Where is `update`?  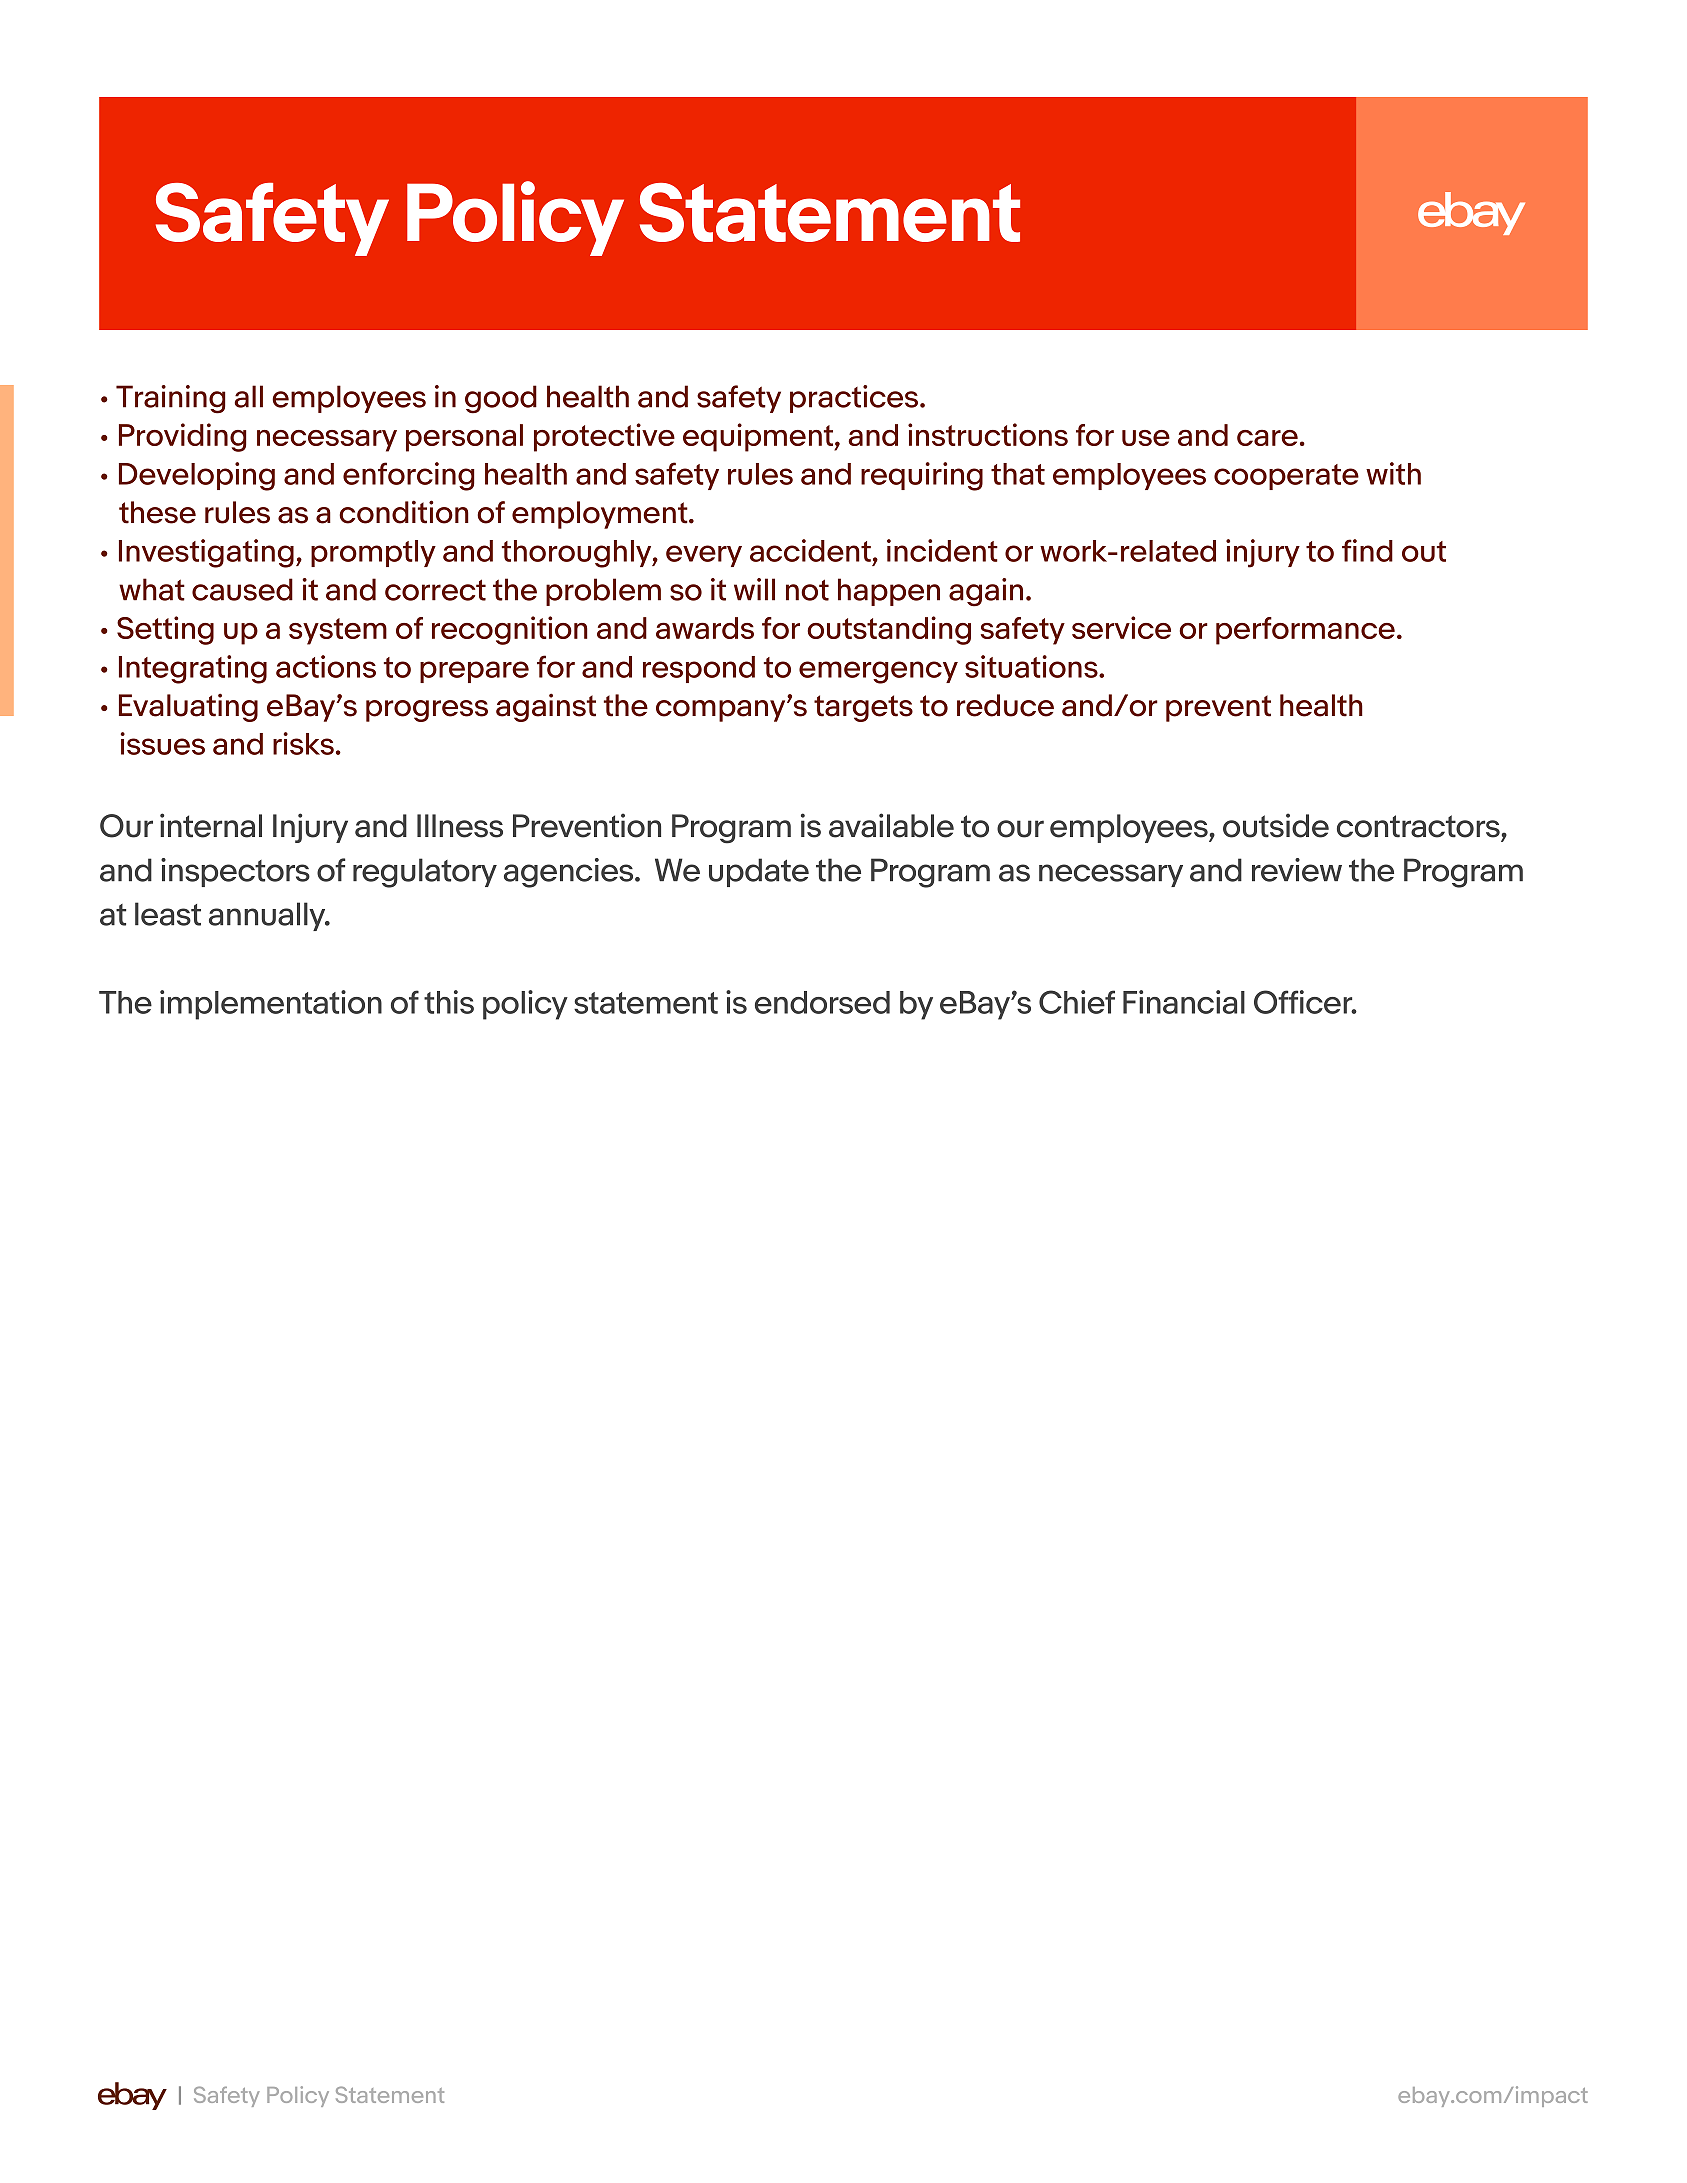
update is located at coordinates (759, 872).
